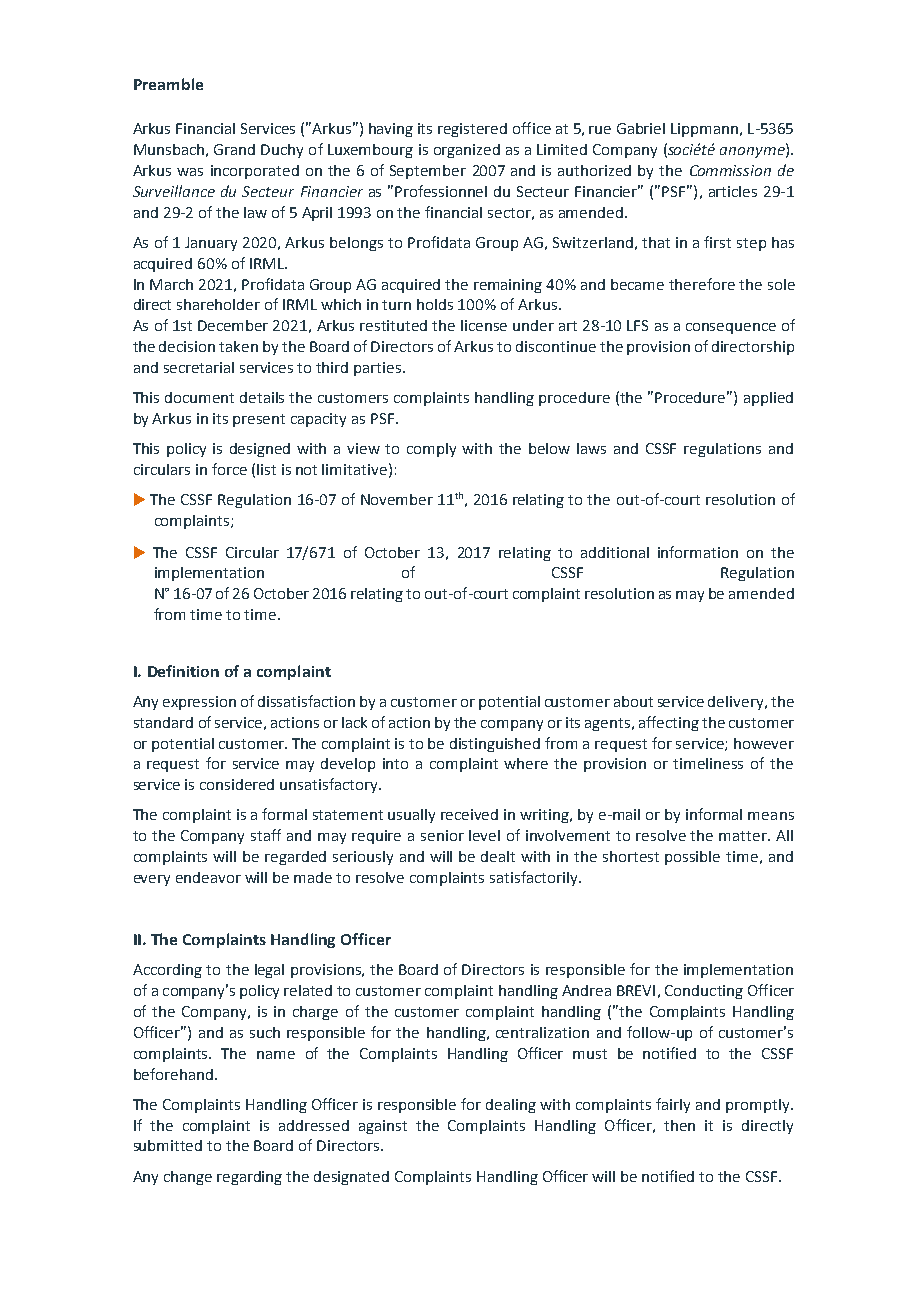  I want to click on Lippmann, so click(704, 130).
